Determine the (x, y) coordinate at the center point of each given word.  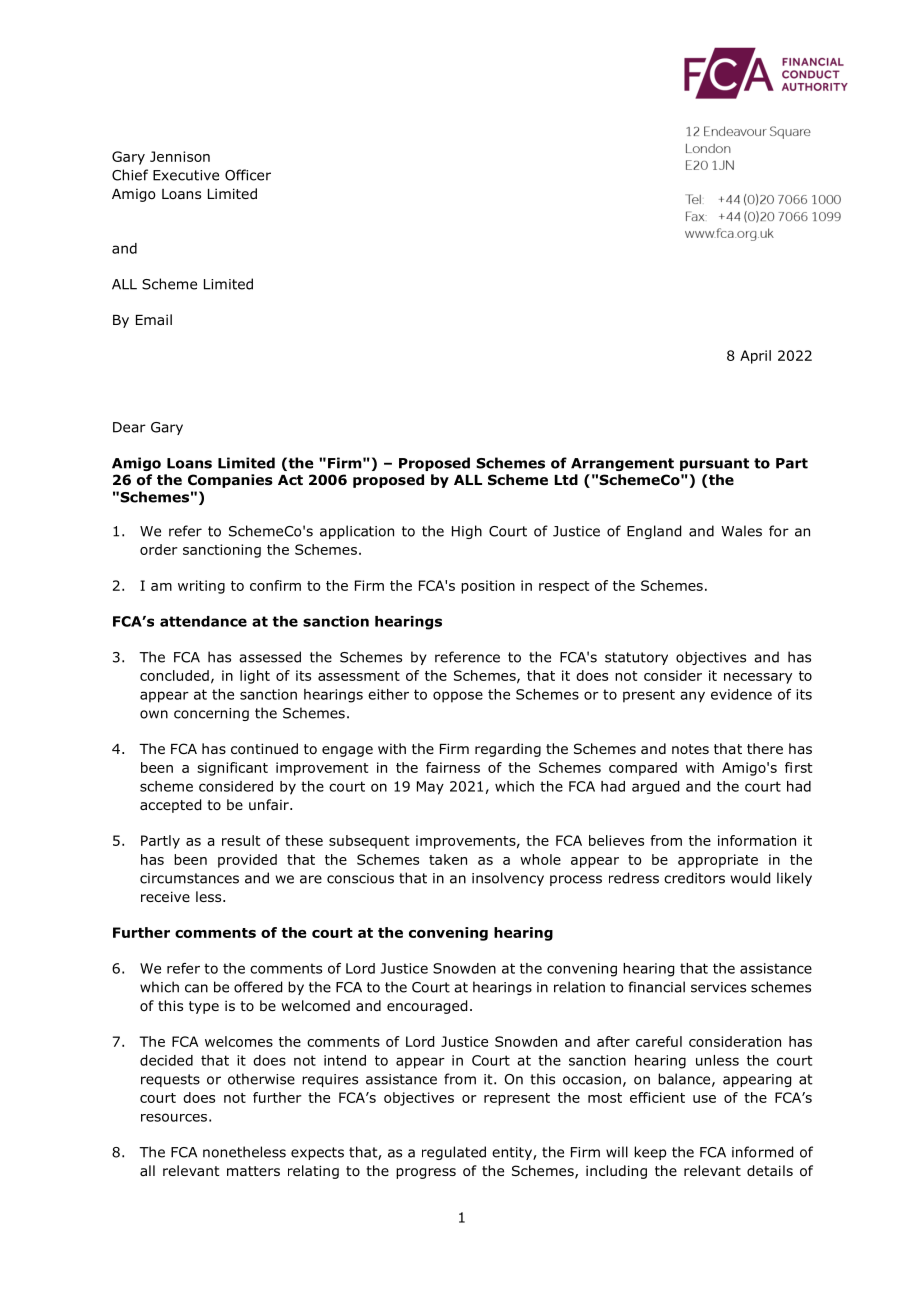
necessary (758, 678)
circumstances (189, 878)
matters (253, 1171)
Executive (186, 175)
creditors (694, 878)
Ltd (566, 479)
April (755, 357)
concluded (174, 675)
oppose (458, 697)
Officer (248, 175)
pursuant (714, 464)
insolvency (508, 879)
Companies (230, 481)
